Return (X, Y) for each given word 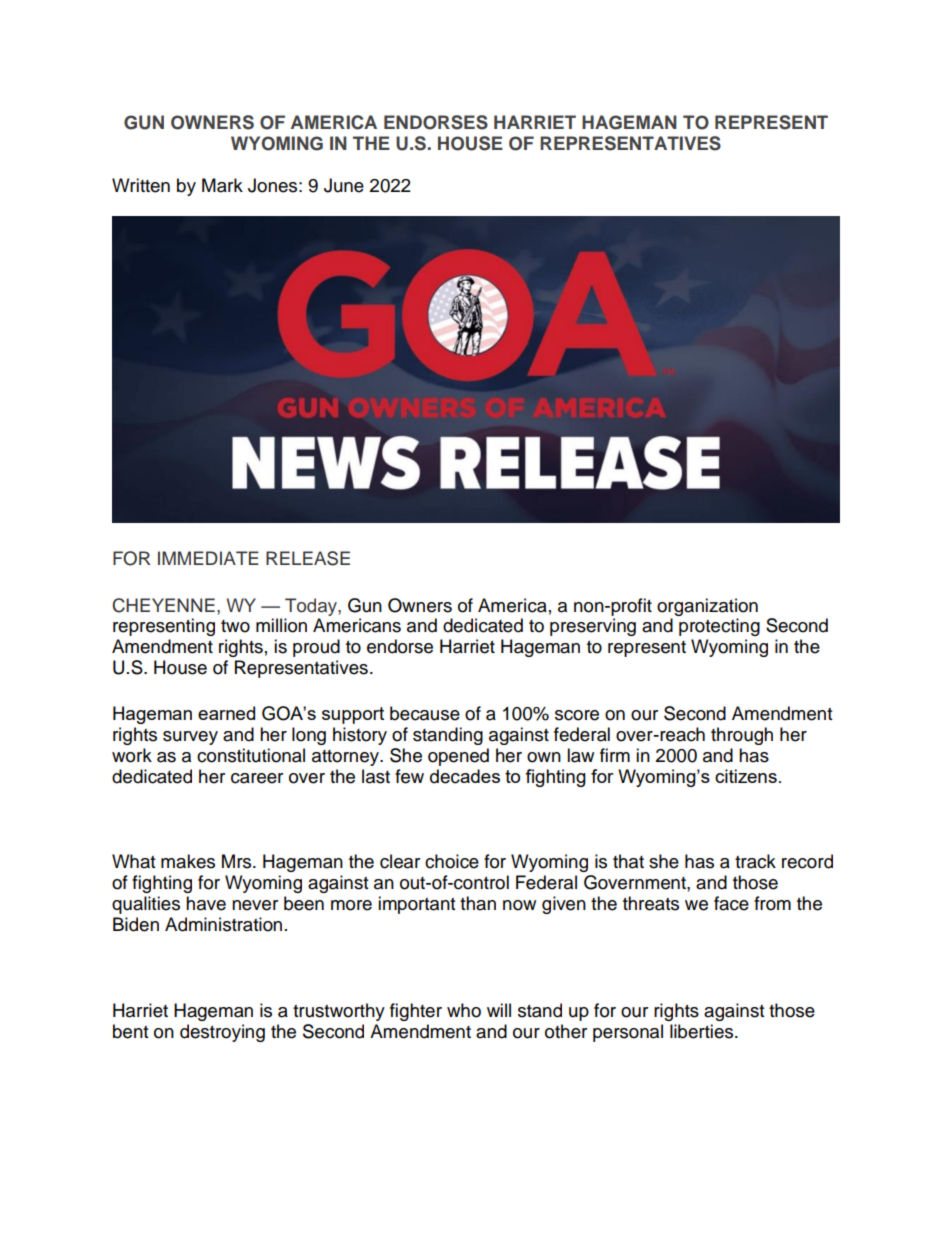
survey (190, 738)
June (344, 185)
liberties (703, 1031)
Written (141, 185)
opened (458, 757)
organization (707, 607)
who (464, 1010)
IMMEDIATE (208, 558)
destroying (222, 1033)
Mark (222, 185)
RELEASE (308, 558)
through (742, 736)
